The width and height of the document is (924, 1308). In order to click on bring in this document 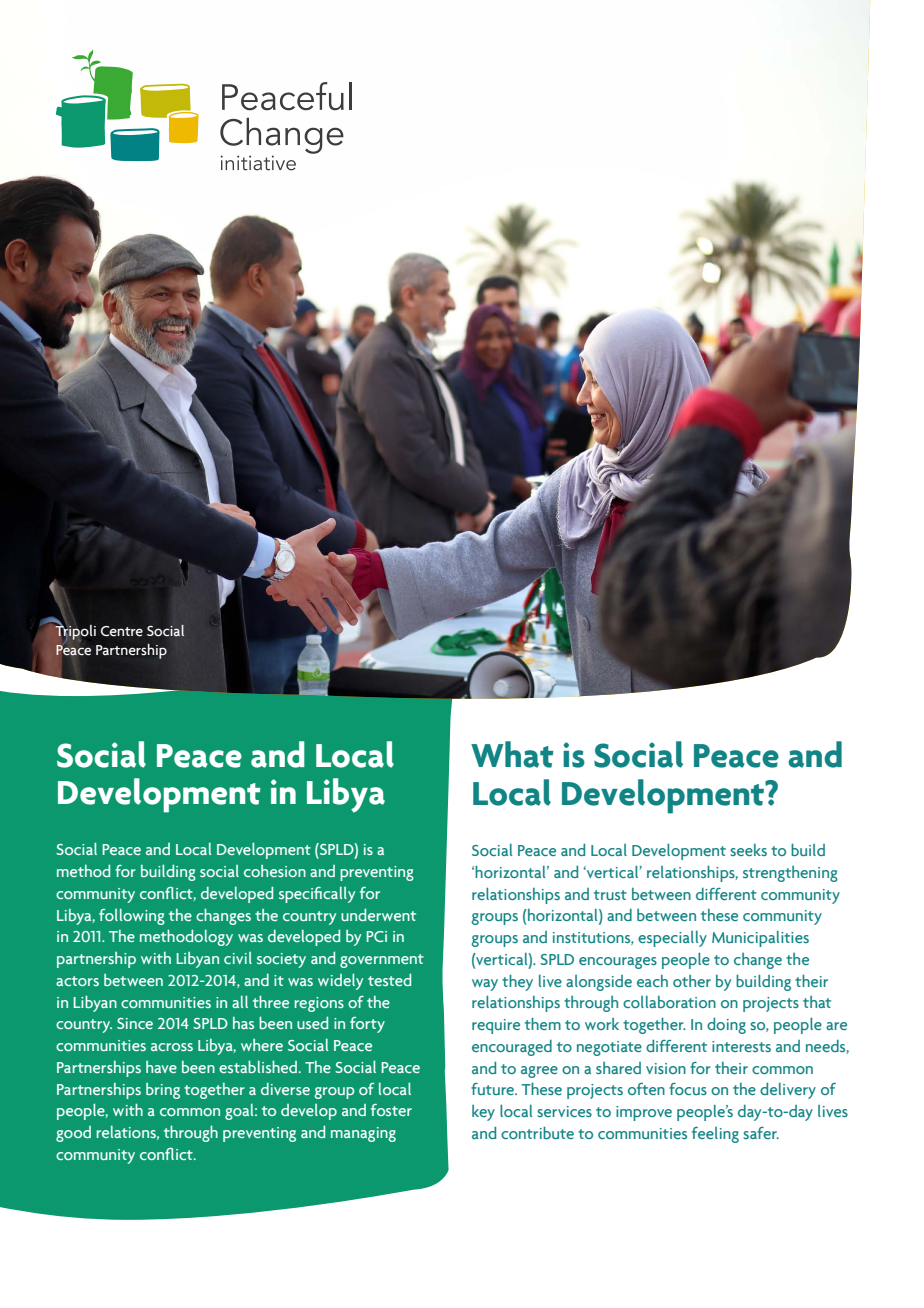, I will do `click(163, 1091)`.
